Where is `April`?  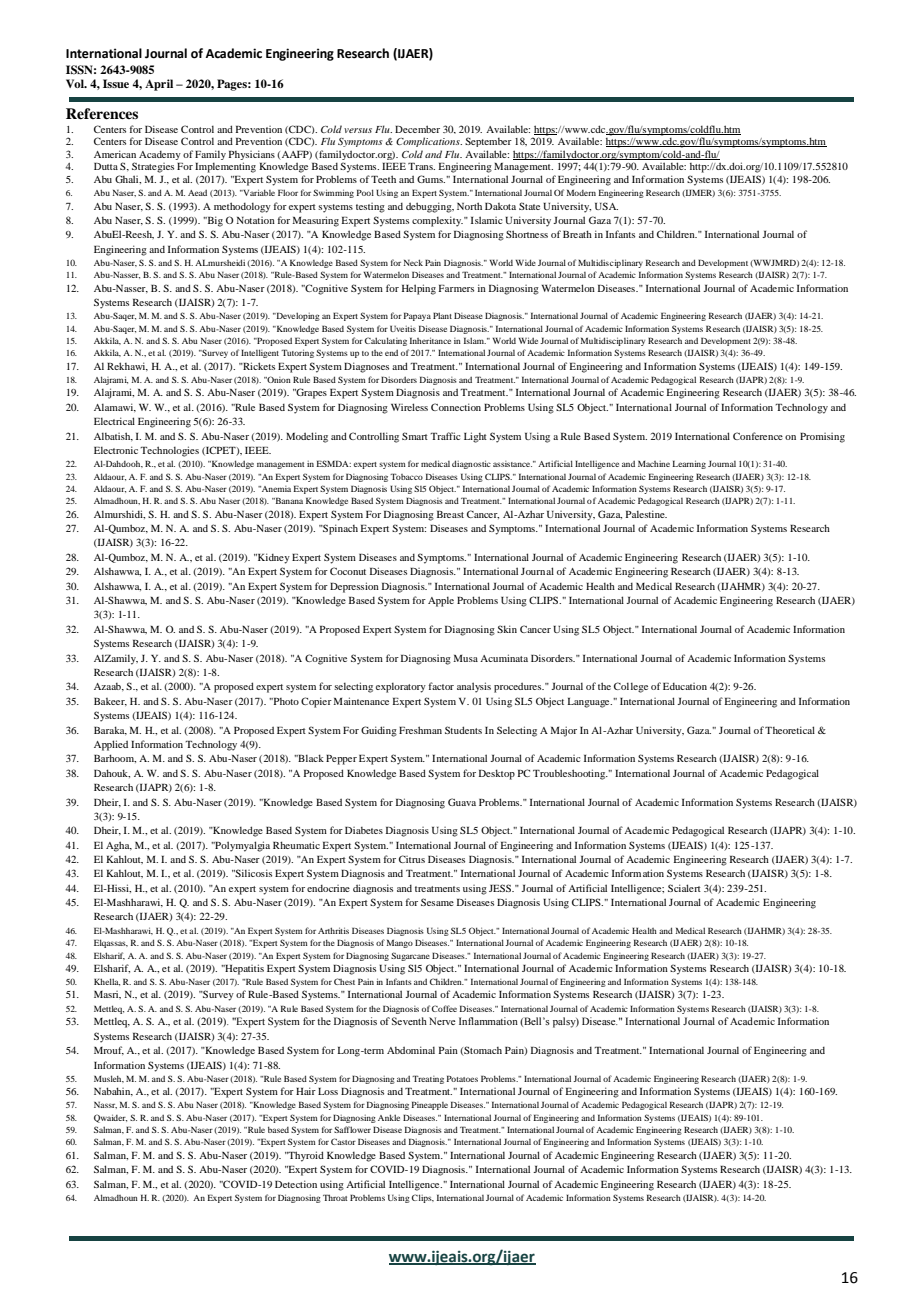 April is located at coordinates (159, 85).
